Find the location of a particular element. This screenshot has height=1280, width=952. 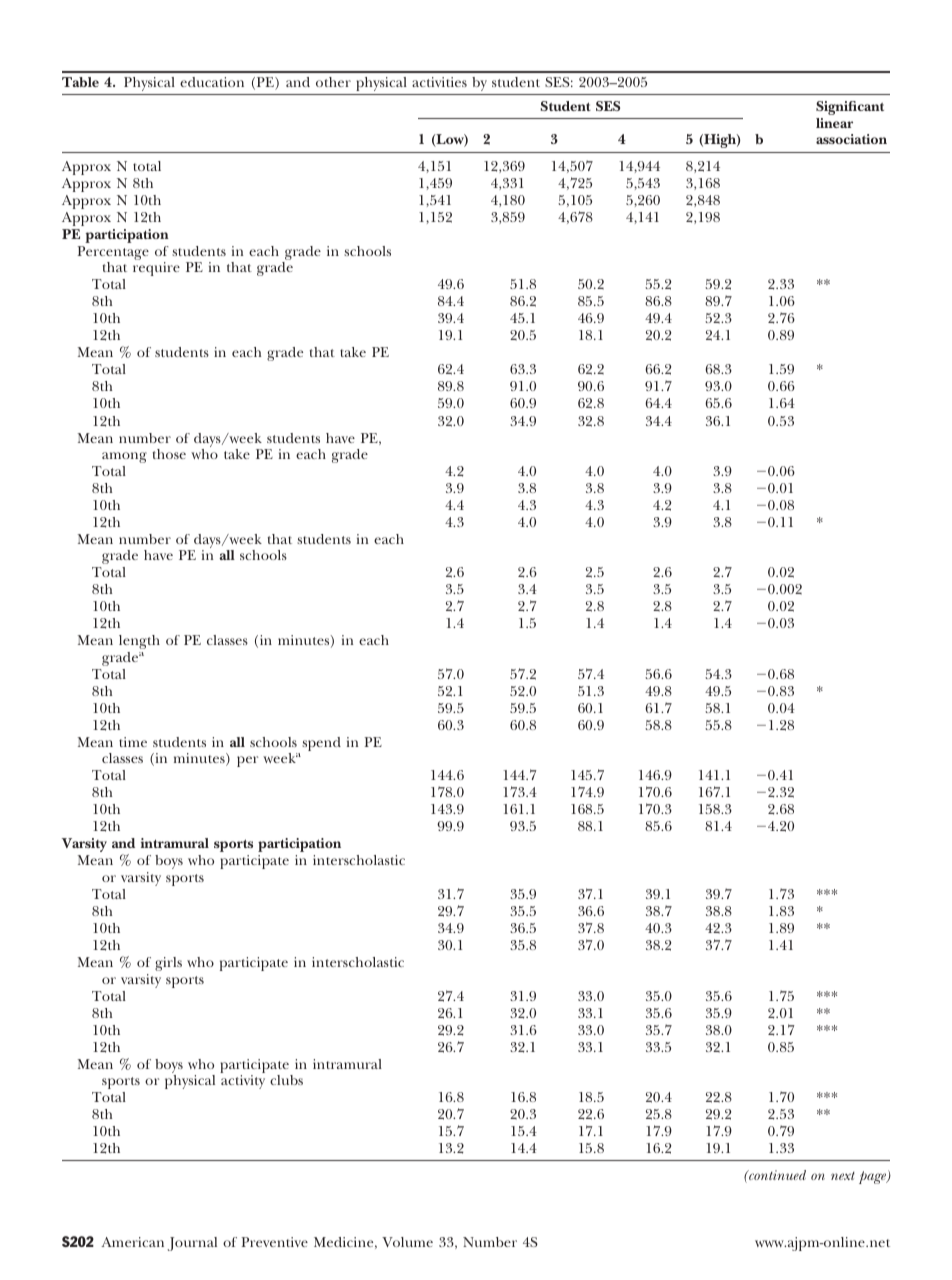

association is located at coordinates (851, 139).
